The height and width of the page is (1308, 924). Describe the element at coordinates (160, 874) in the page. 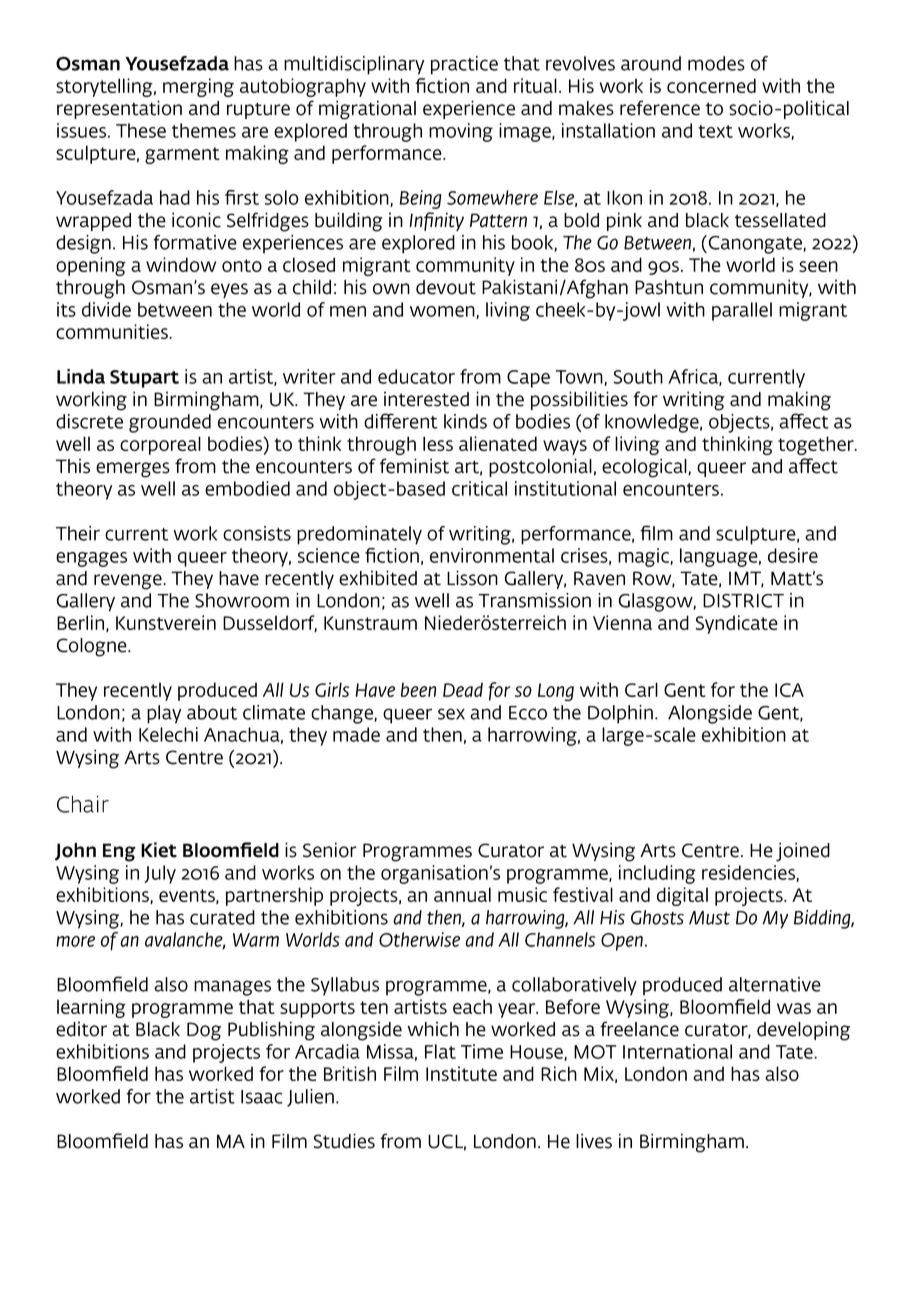

I see `July` at that location.
